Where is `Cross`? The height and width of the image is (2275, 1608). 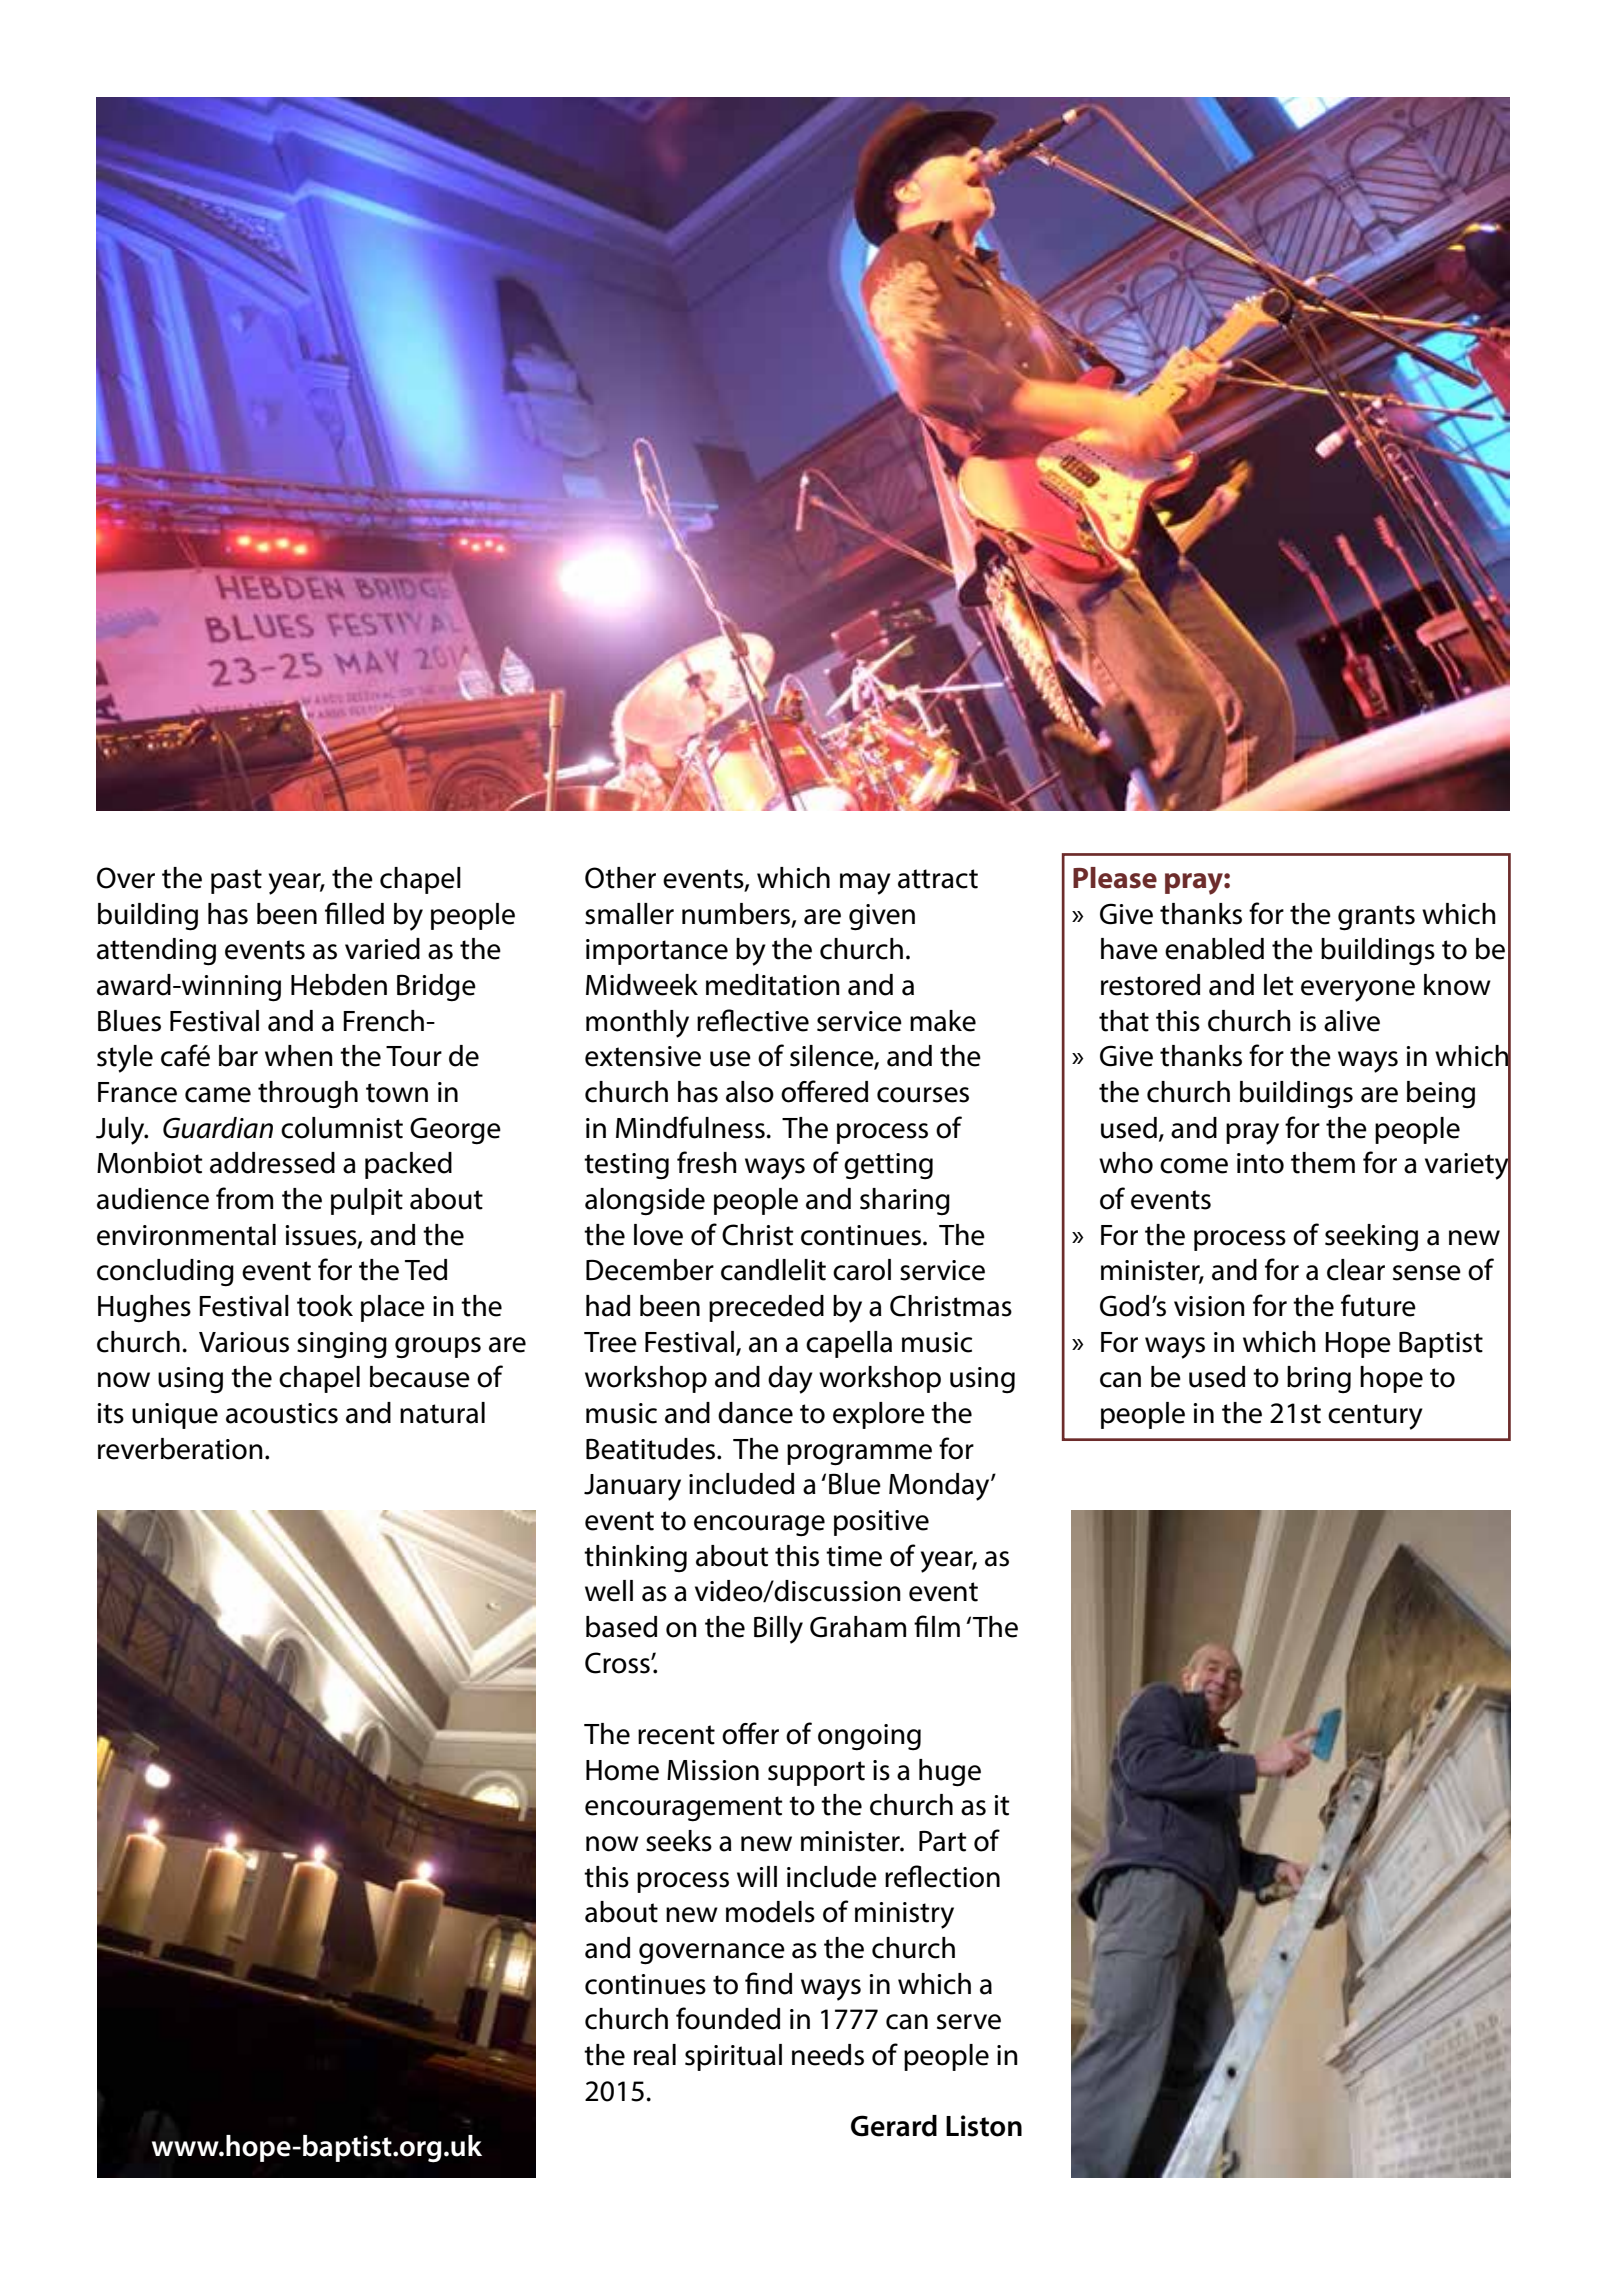
Cross is located at coordinates (618, 1663).
